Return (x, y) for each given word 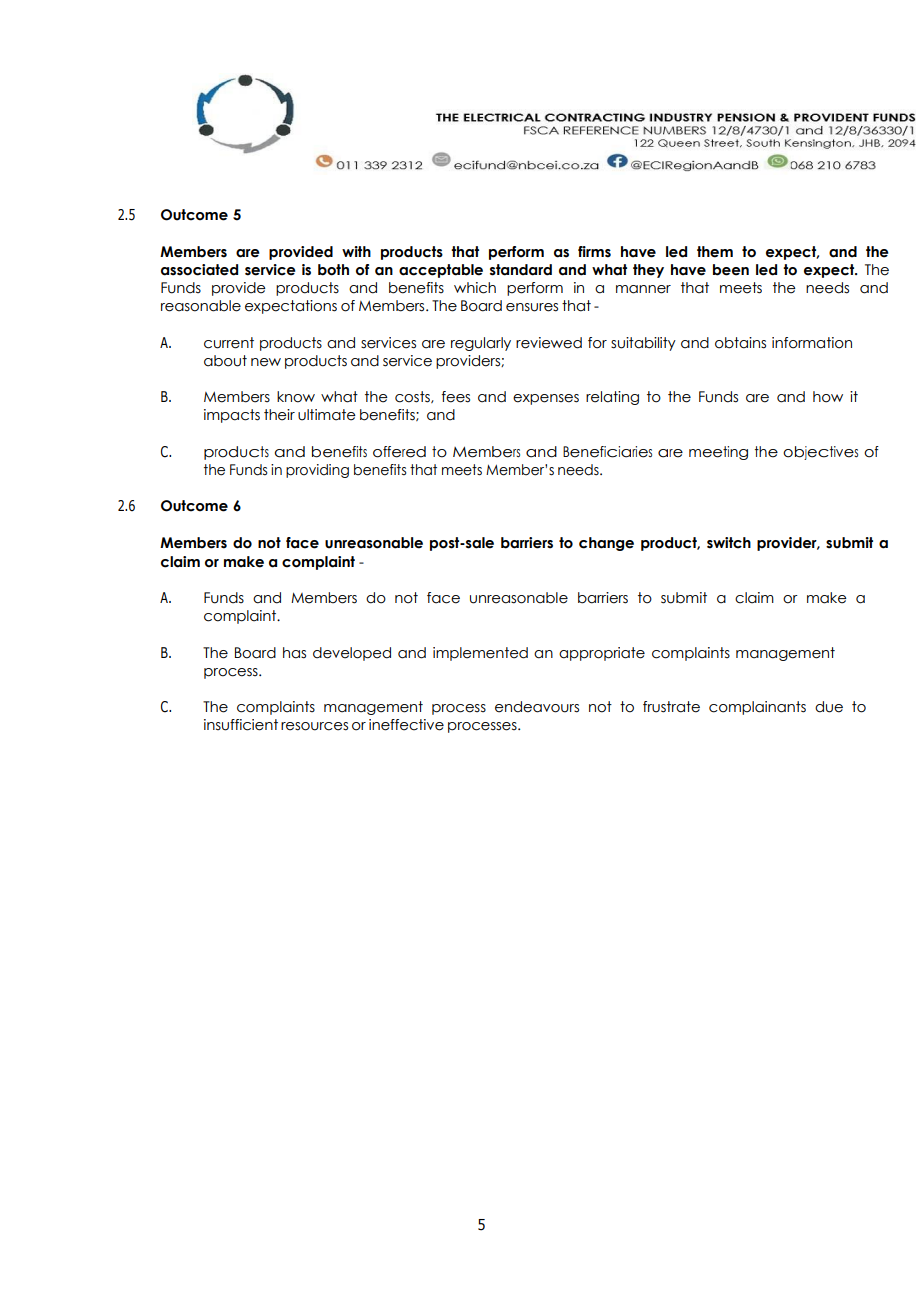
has (294, 653)
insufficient (241, 725)
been (731, 270)
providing (317, 471)
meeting (718, 453)
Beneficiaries (607, 452)
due (829, 707)
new (266, 362)
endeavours (537, 707)
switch (729, 543)
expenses (546, 399)
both (333, 270)
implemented (480, 654)
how (828, 397)
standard (521, 270)
